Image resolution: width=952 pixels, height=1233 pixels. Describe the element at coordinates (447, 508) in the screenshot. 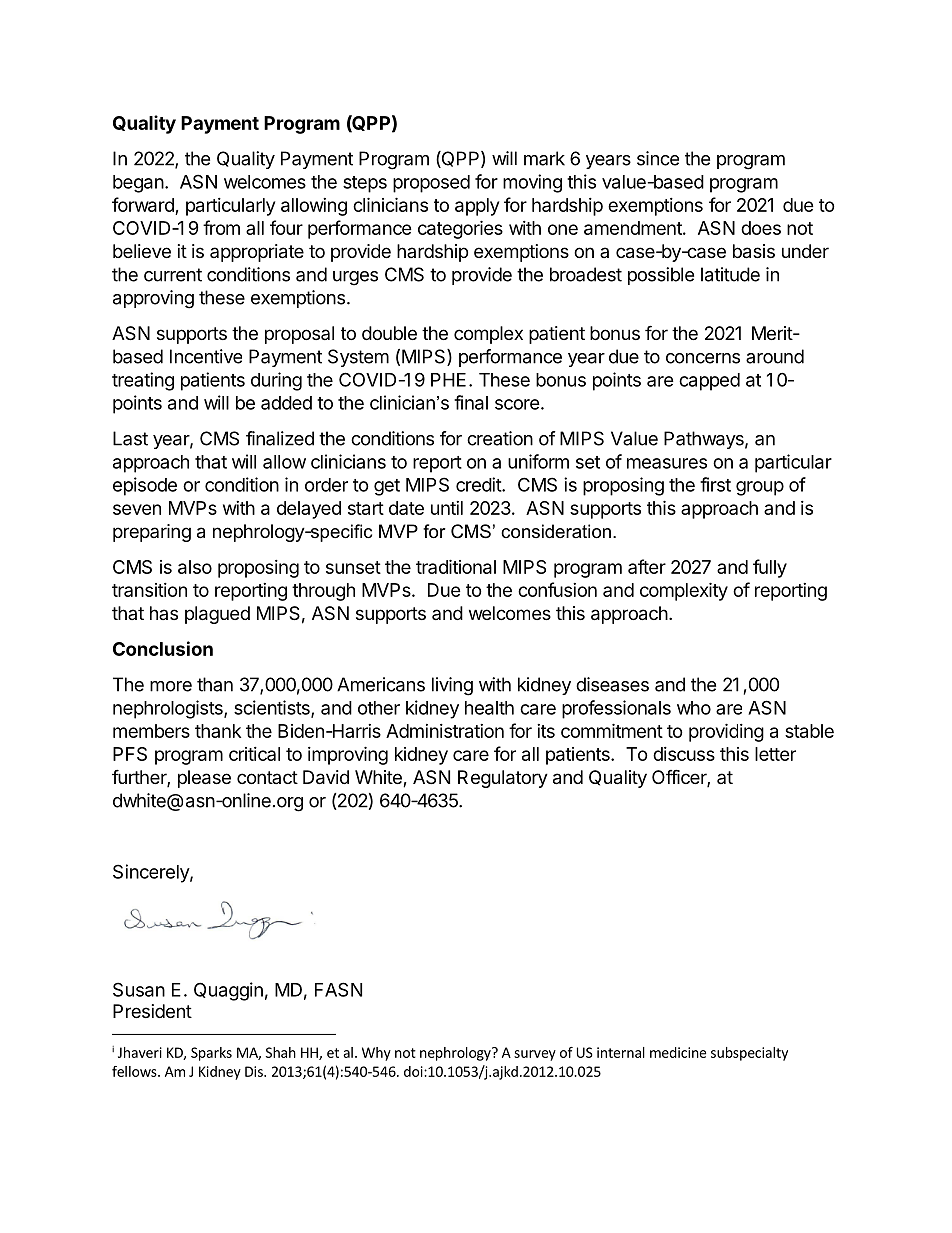

I see `until` at that location.
